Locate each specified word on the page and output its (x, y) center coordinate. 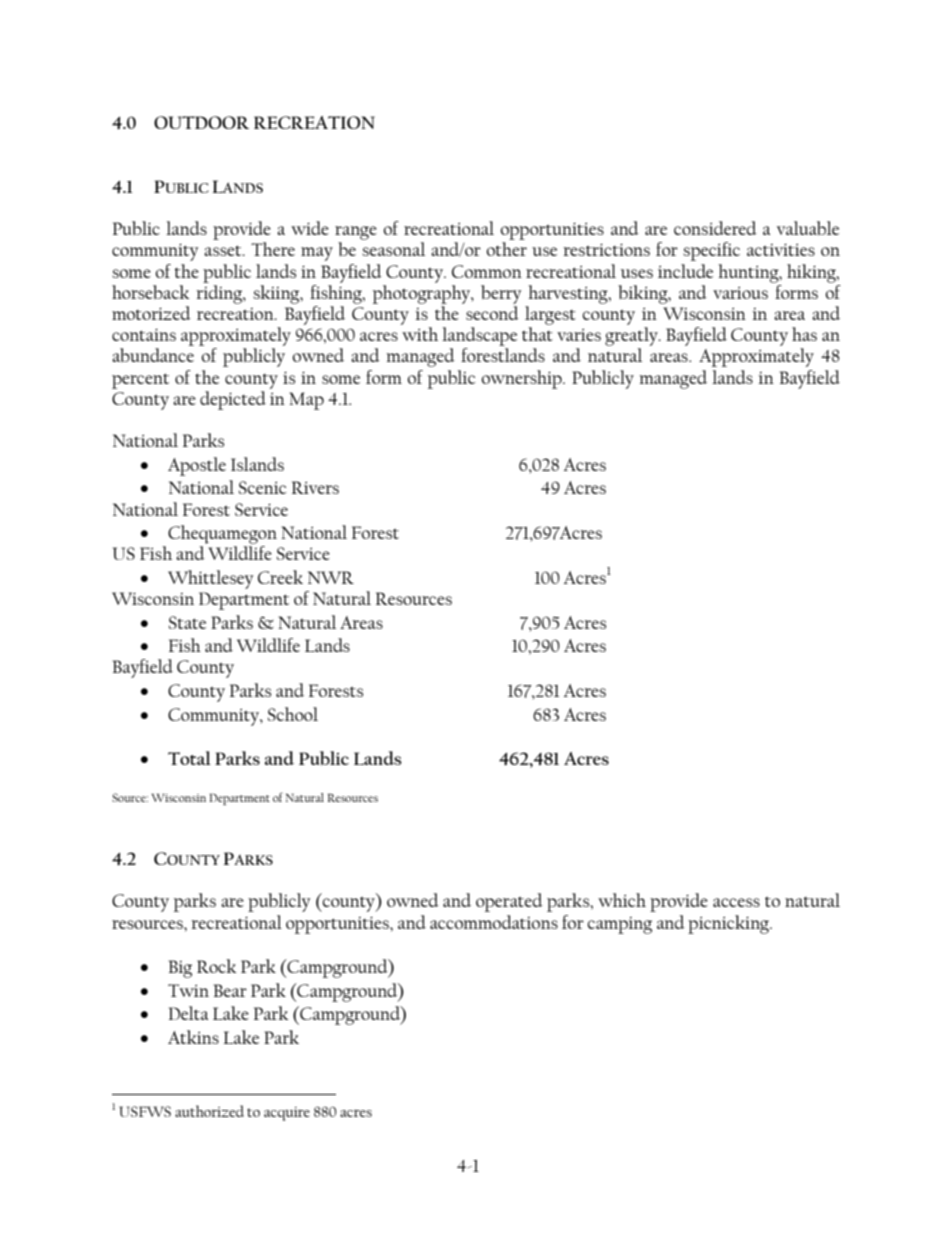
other (507, 249)
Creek (280, 577)
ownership (523, 379)
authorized (209, 1111)
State (187, 622)
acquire (287, 1114)
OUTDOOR (201, 122)
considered (715, 228)
